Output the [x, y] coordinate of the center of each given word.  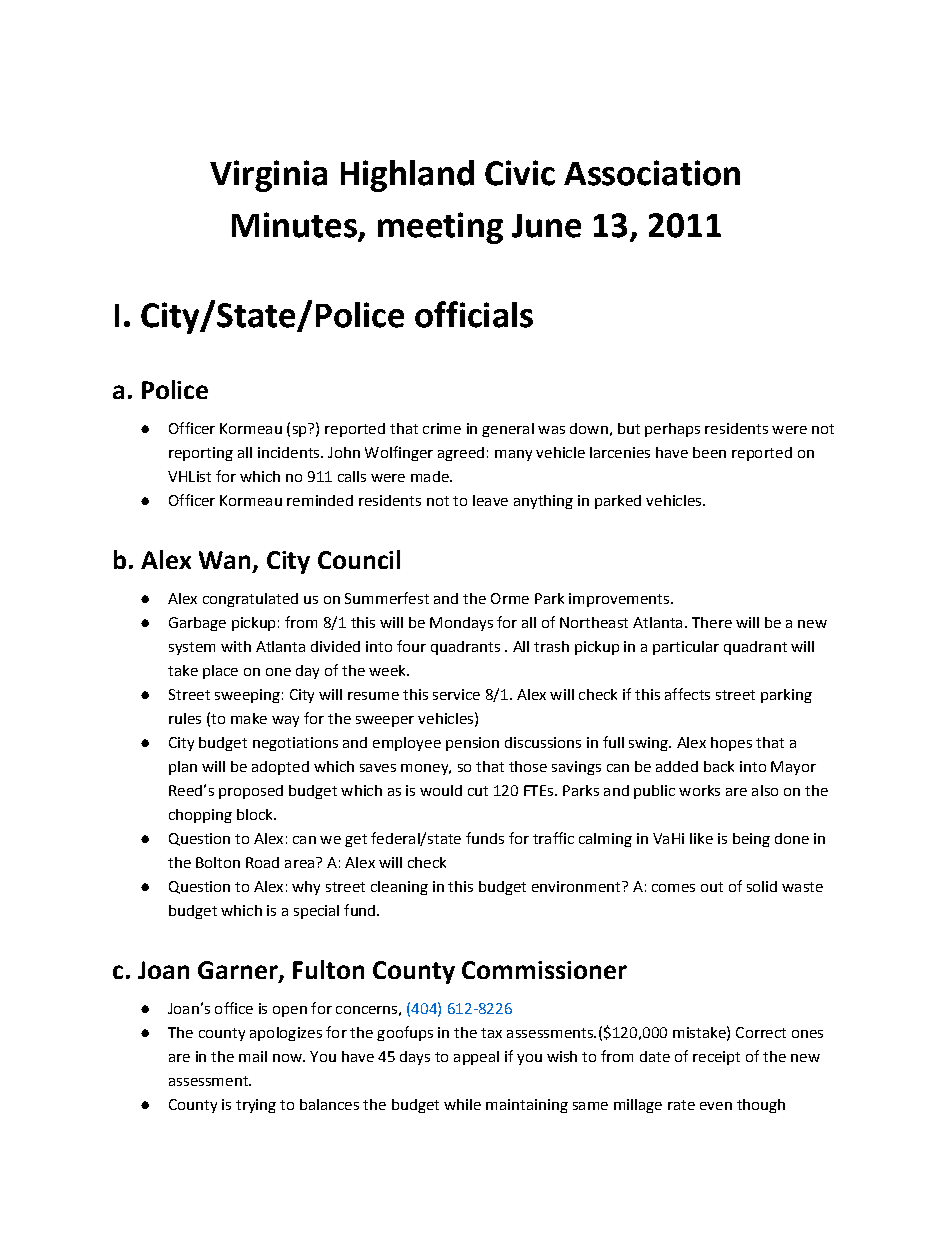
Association [652, 173]
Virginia [268, 176]
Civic [520, 173]
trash [551, 646]
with [236, 646]
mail [253, 1056]
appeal [476, 1058]
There [712, 622]
